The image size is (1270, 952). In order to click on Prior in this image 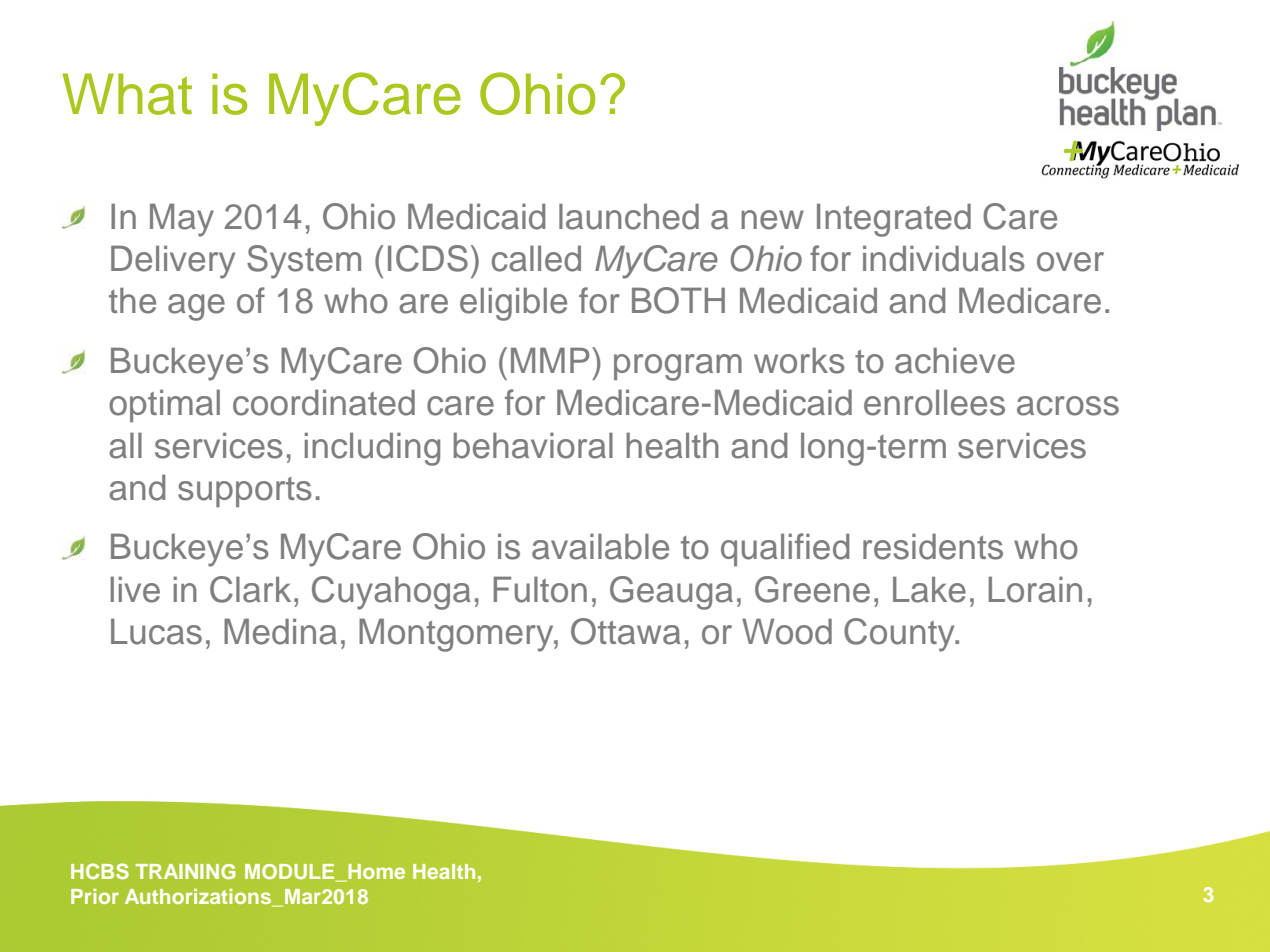, I will do `click(95, 896)`.
